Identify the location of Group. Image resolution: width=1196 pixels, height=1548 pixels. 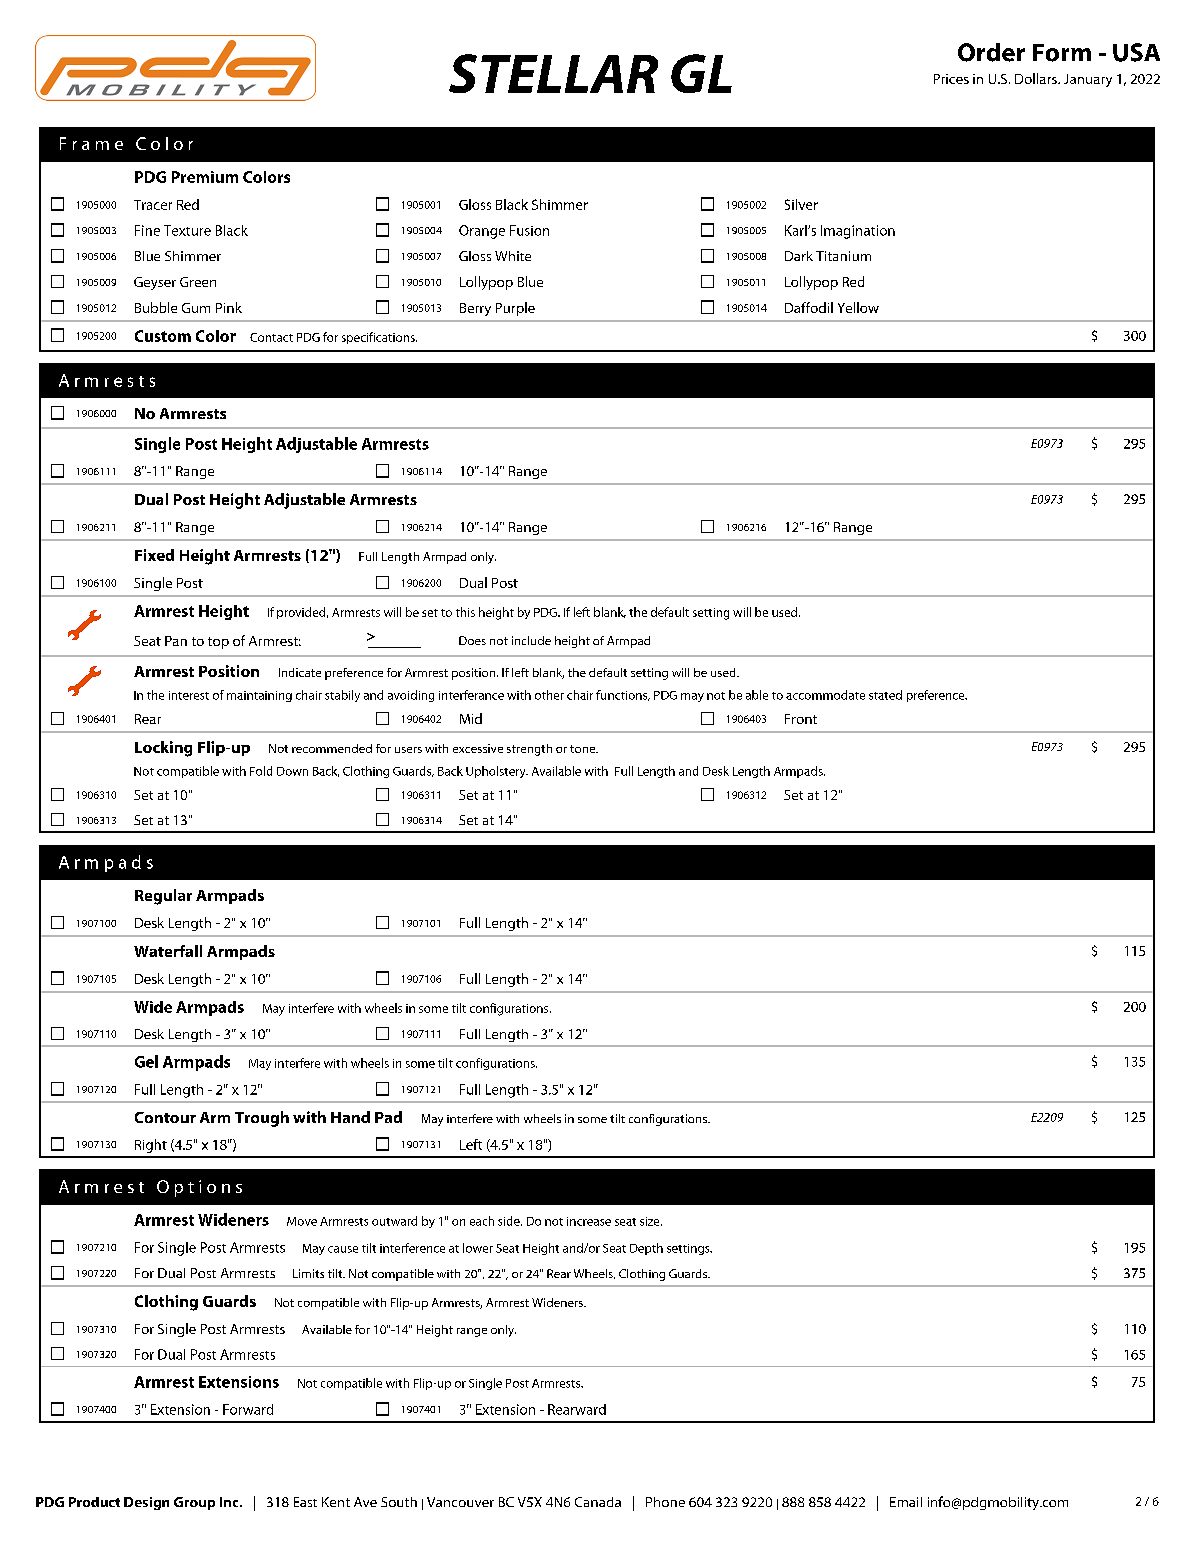
(194, 1503).
